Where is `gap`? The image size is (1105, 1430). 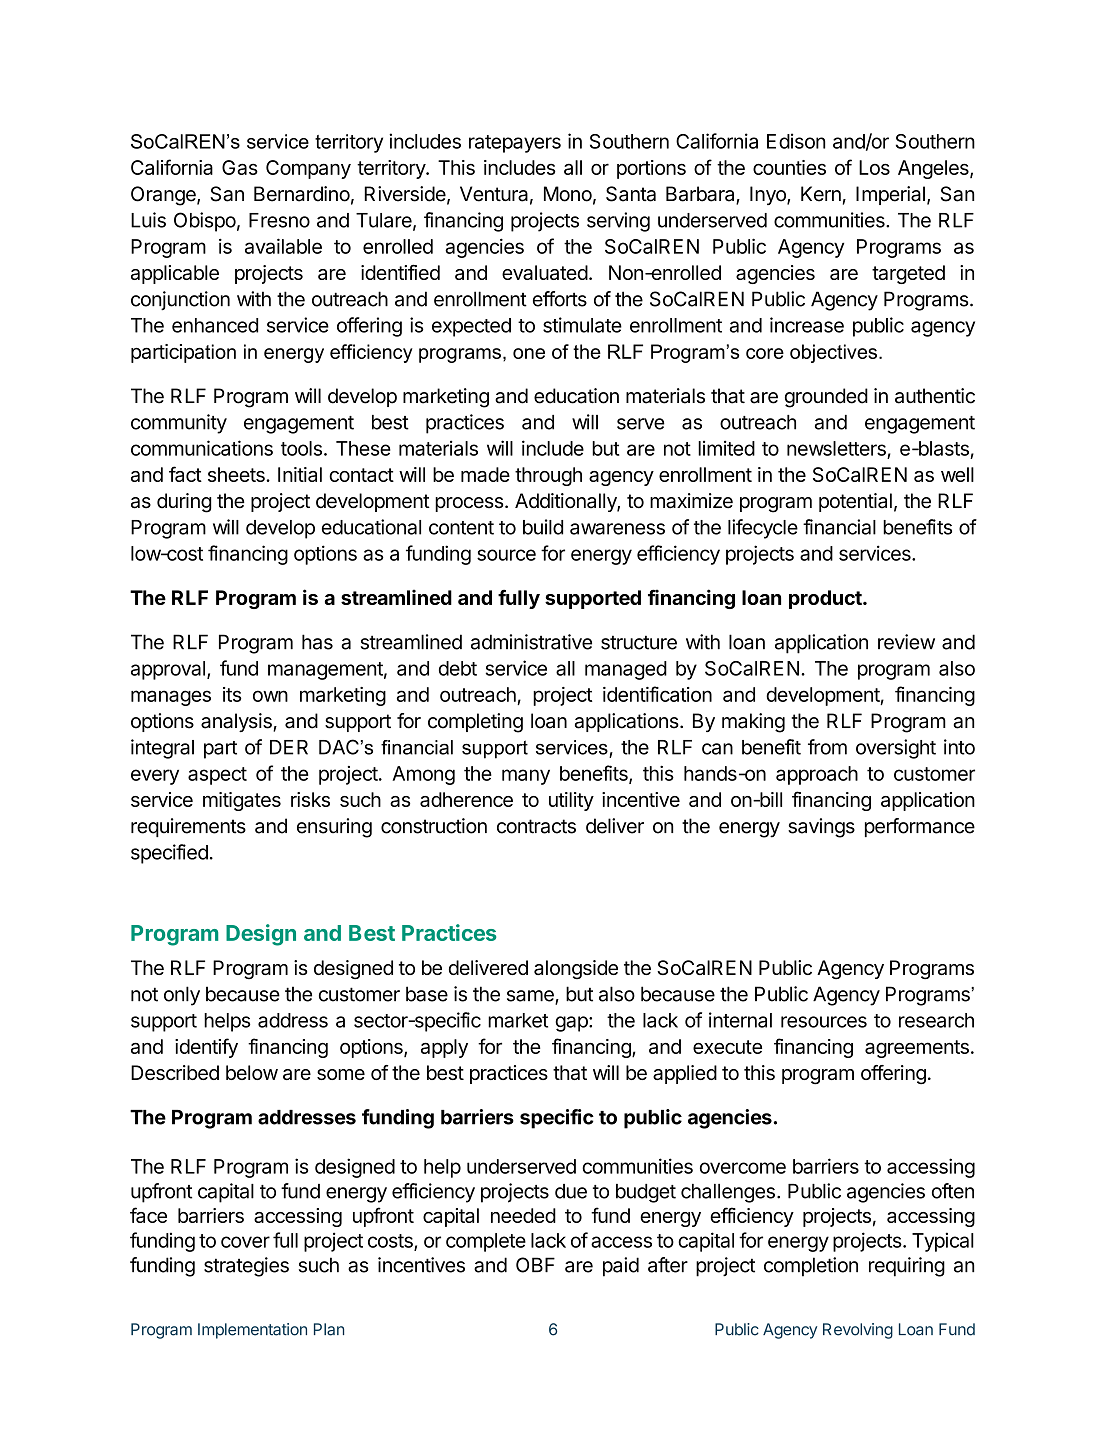
gap is located at coordinates (572, 1024).
